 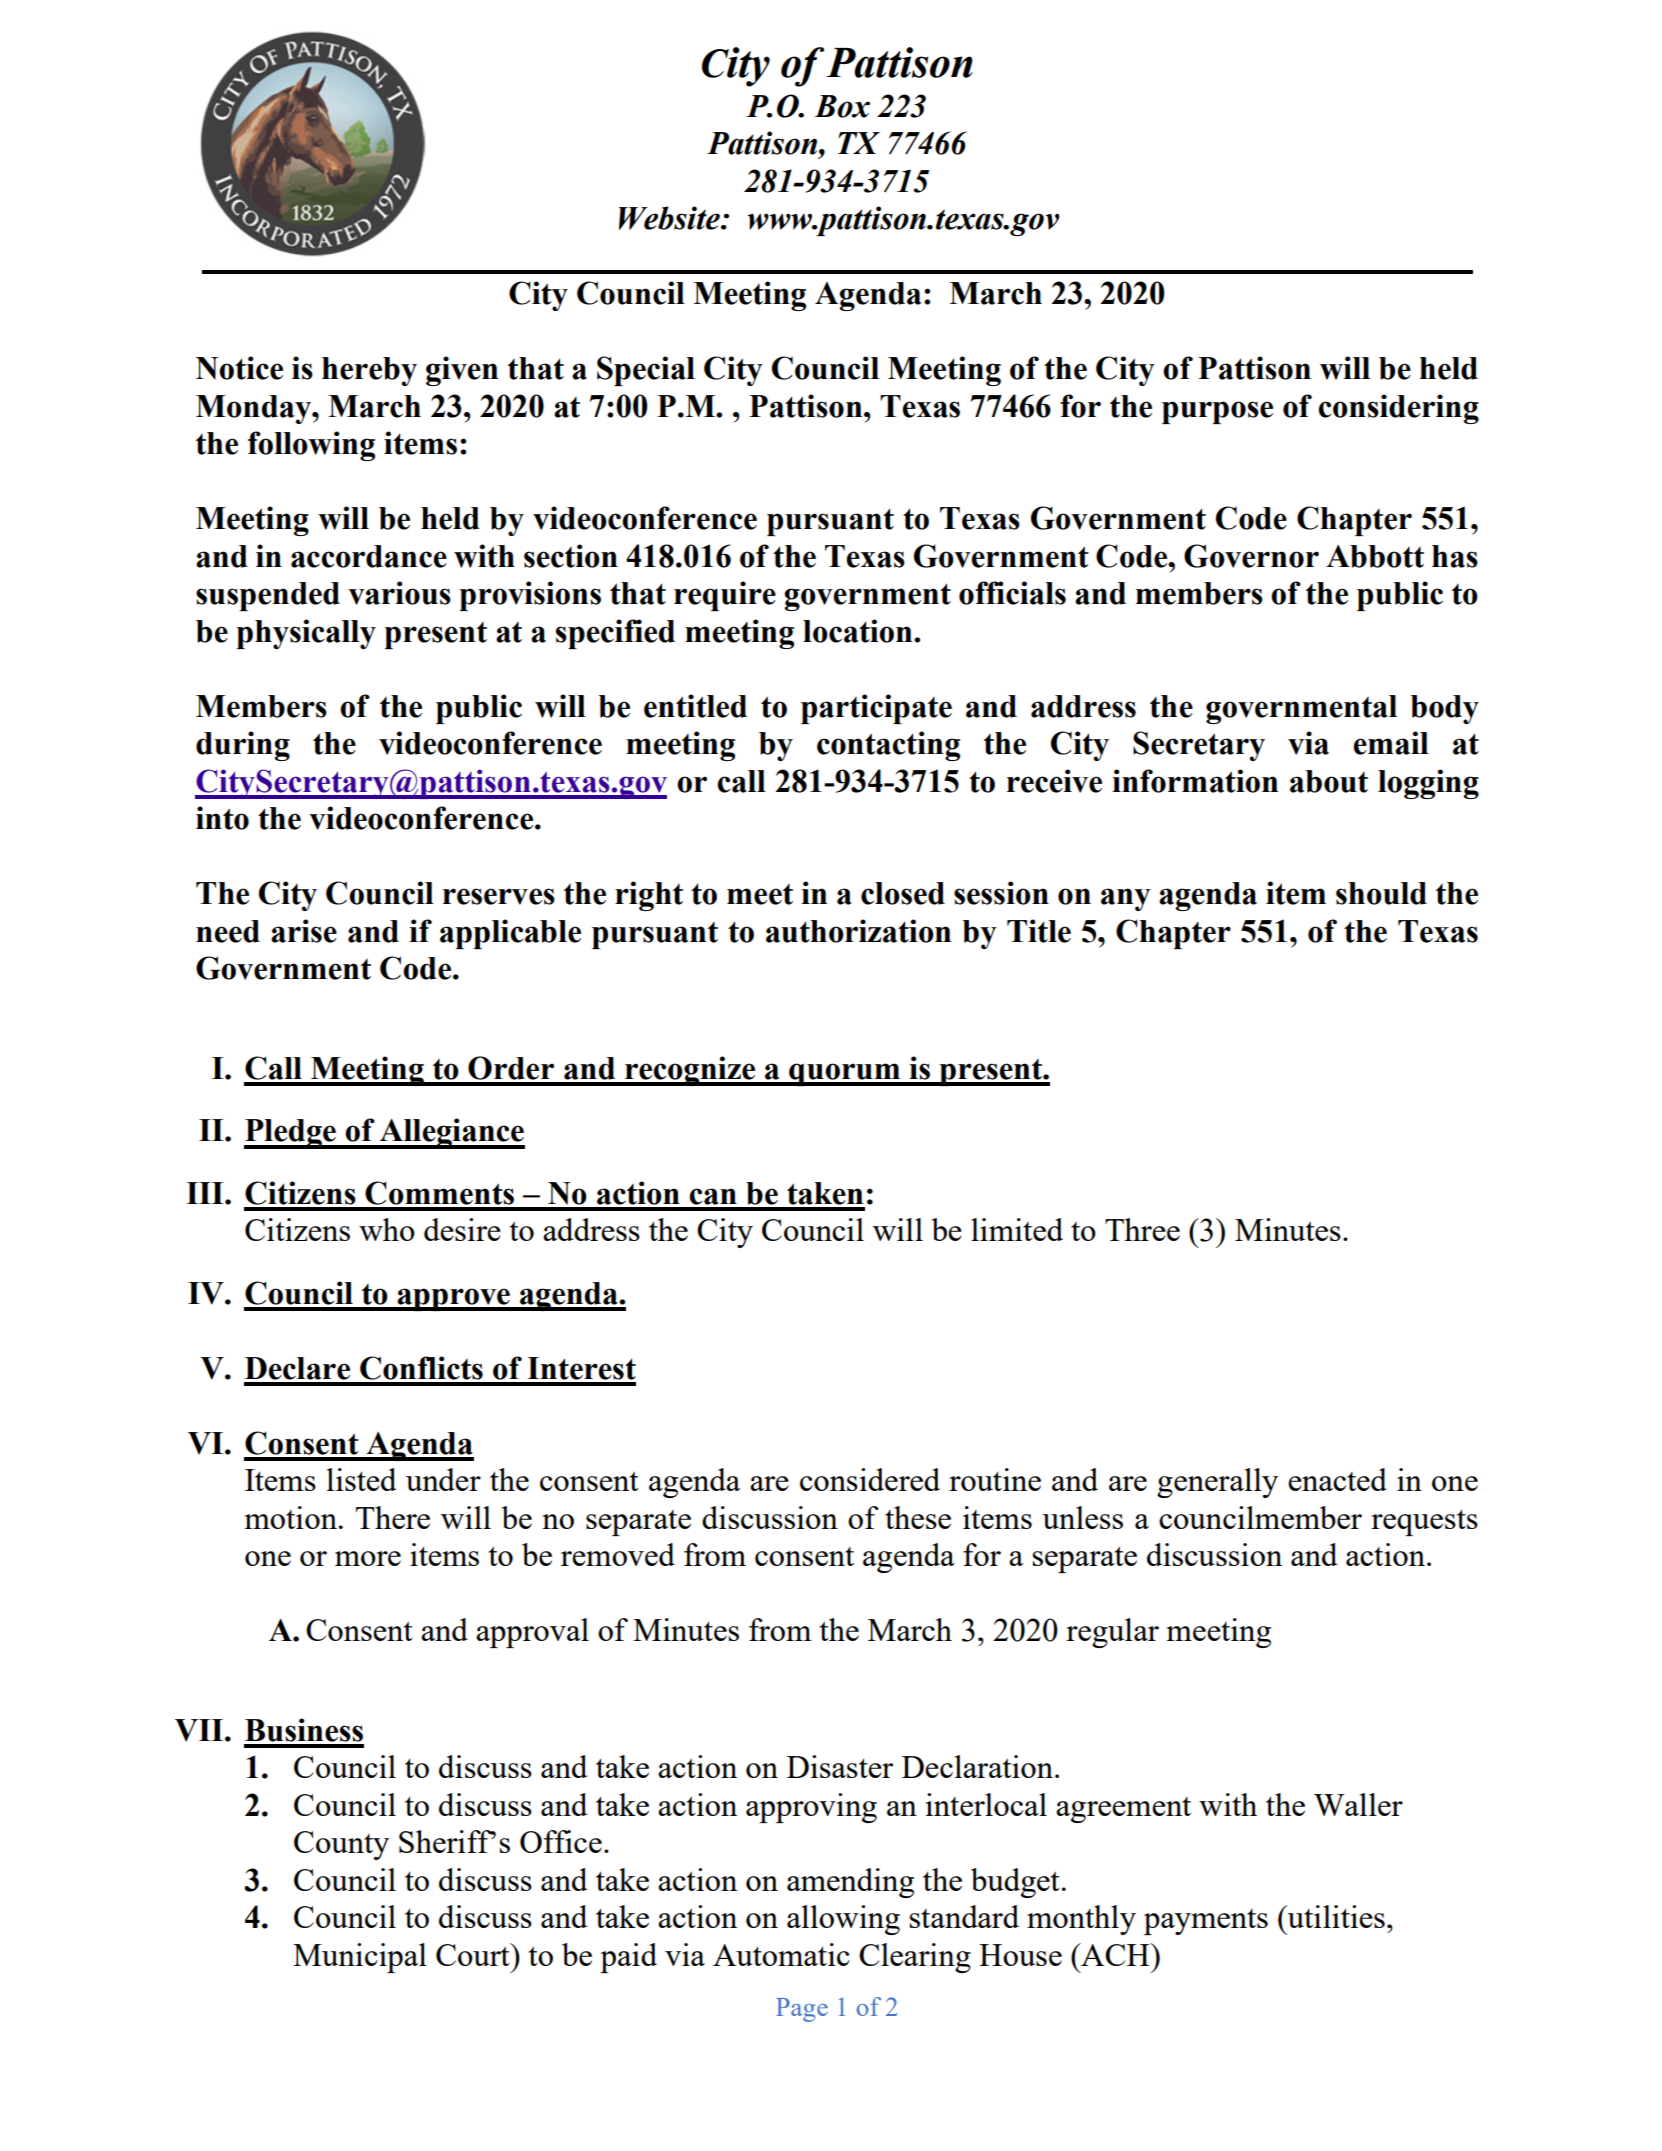 What do you see at coordinates (842, 106) in the document?
I see `Box` at bounding box center [842, 106].
